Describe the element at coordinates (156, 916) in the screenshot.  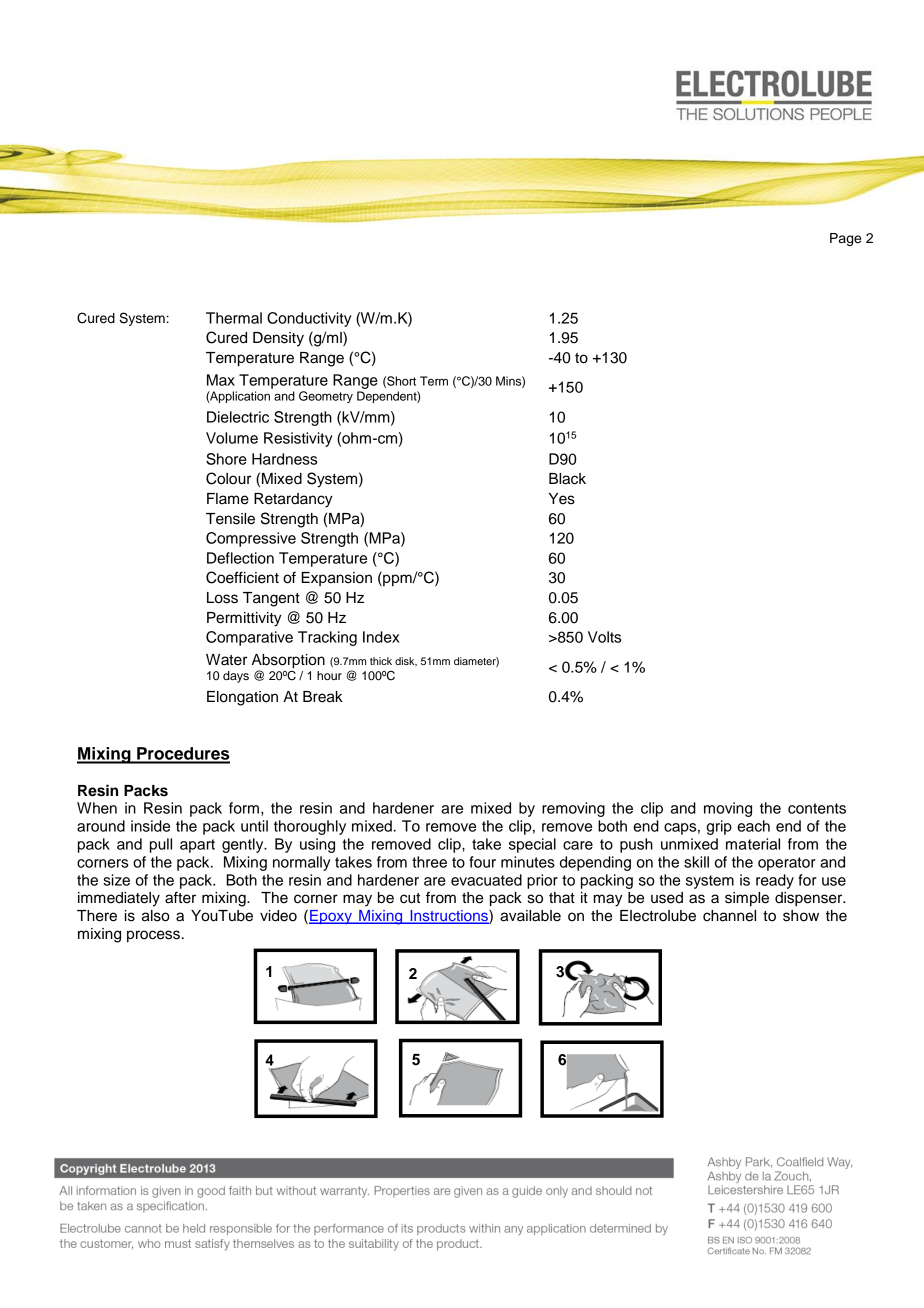
I see `also` at that location.
